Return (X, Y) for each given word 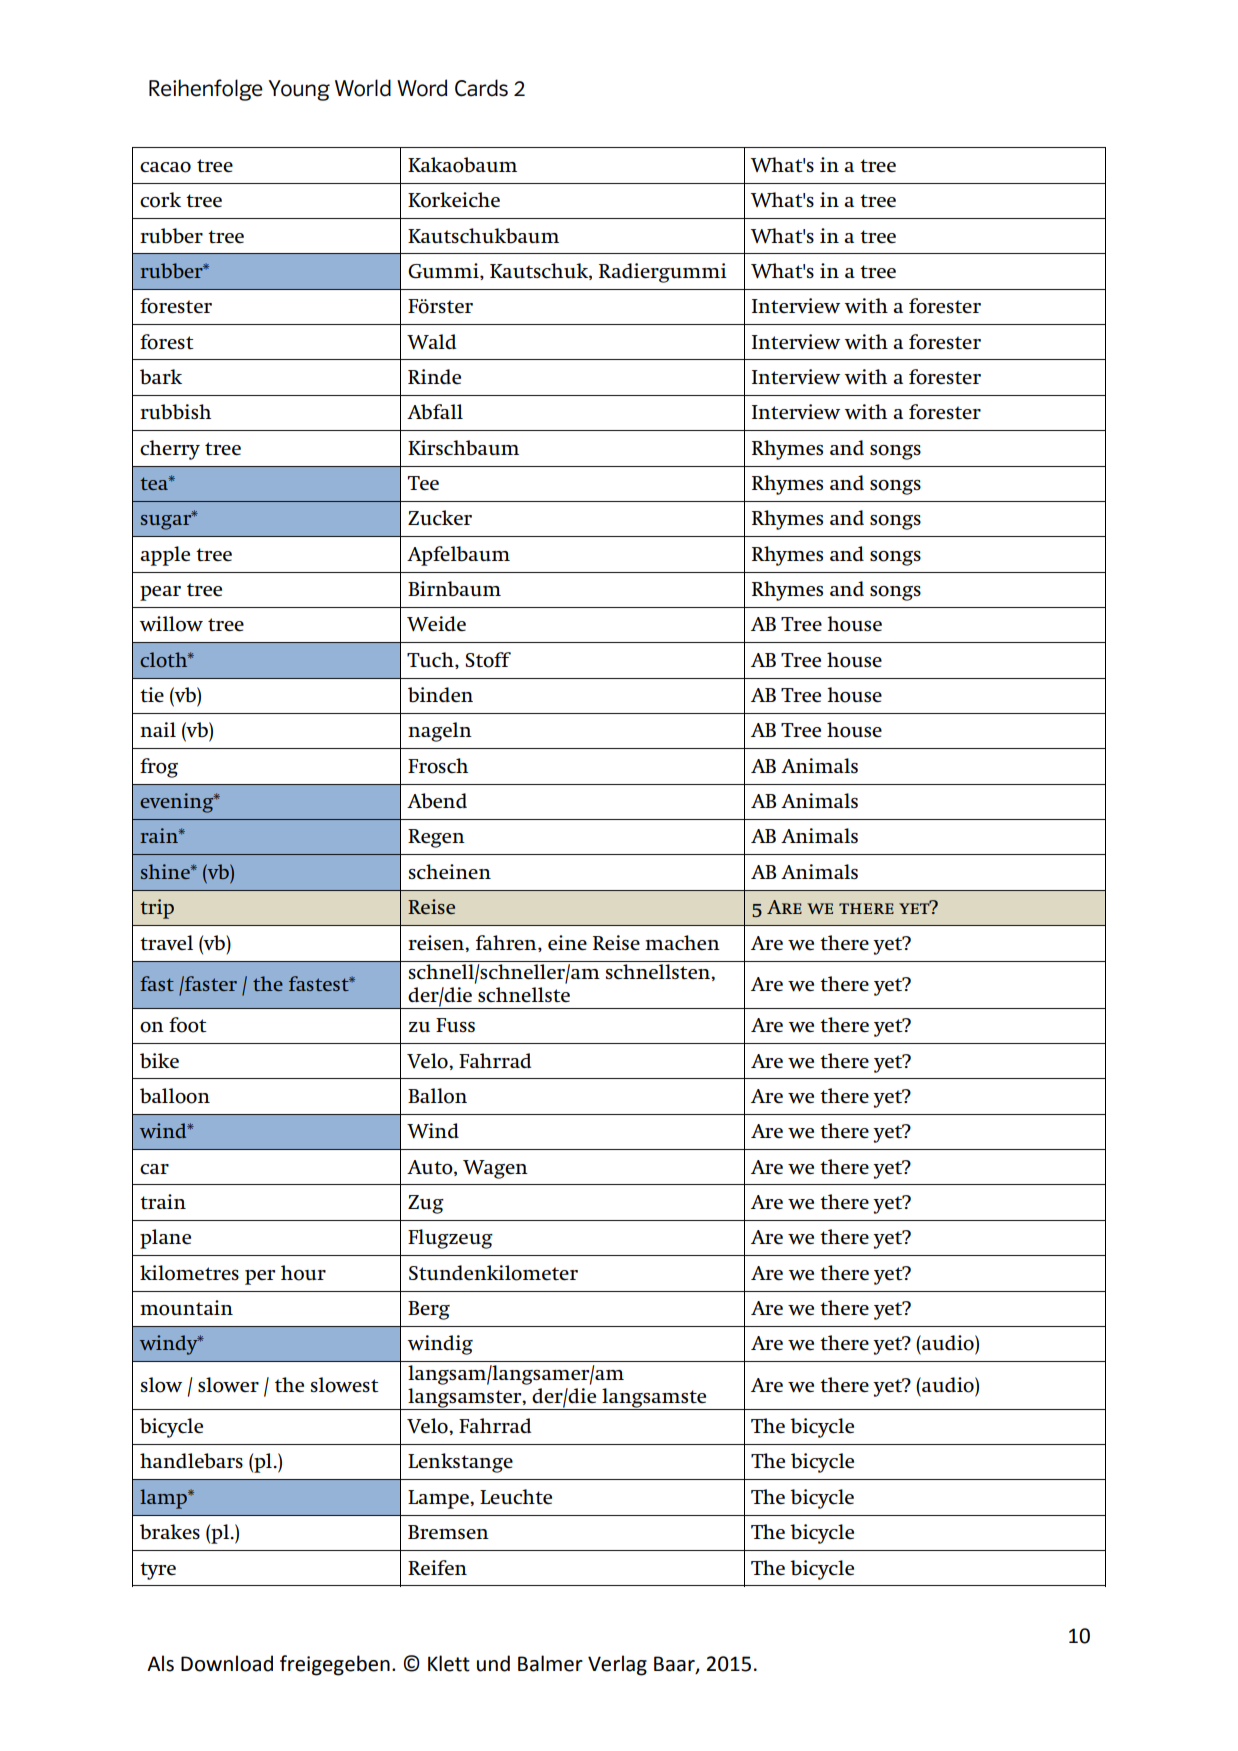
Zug (426, 1204)
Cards (481, 88)
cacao (165, 167)
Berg (429, 1310)
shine (166, 871)
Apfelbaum (458, 556)
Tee (423, 483)
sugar (167, 521)
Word (422, 88)
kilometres (189, 1273)
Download (227, 1663)
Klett (449, 1663)
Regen (436, 838)
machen (682, 942)
